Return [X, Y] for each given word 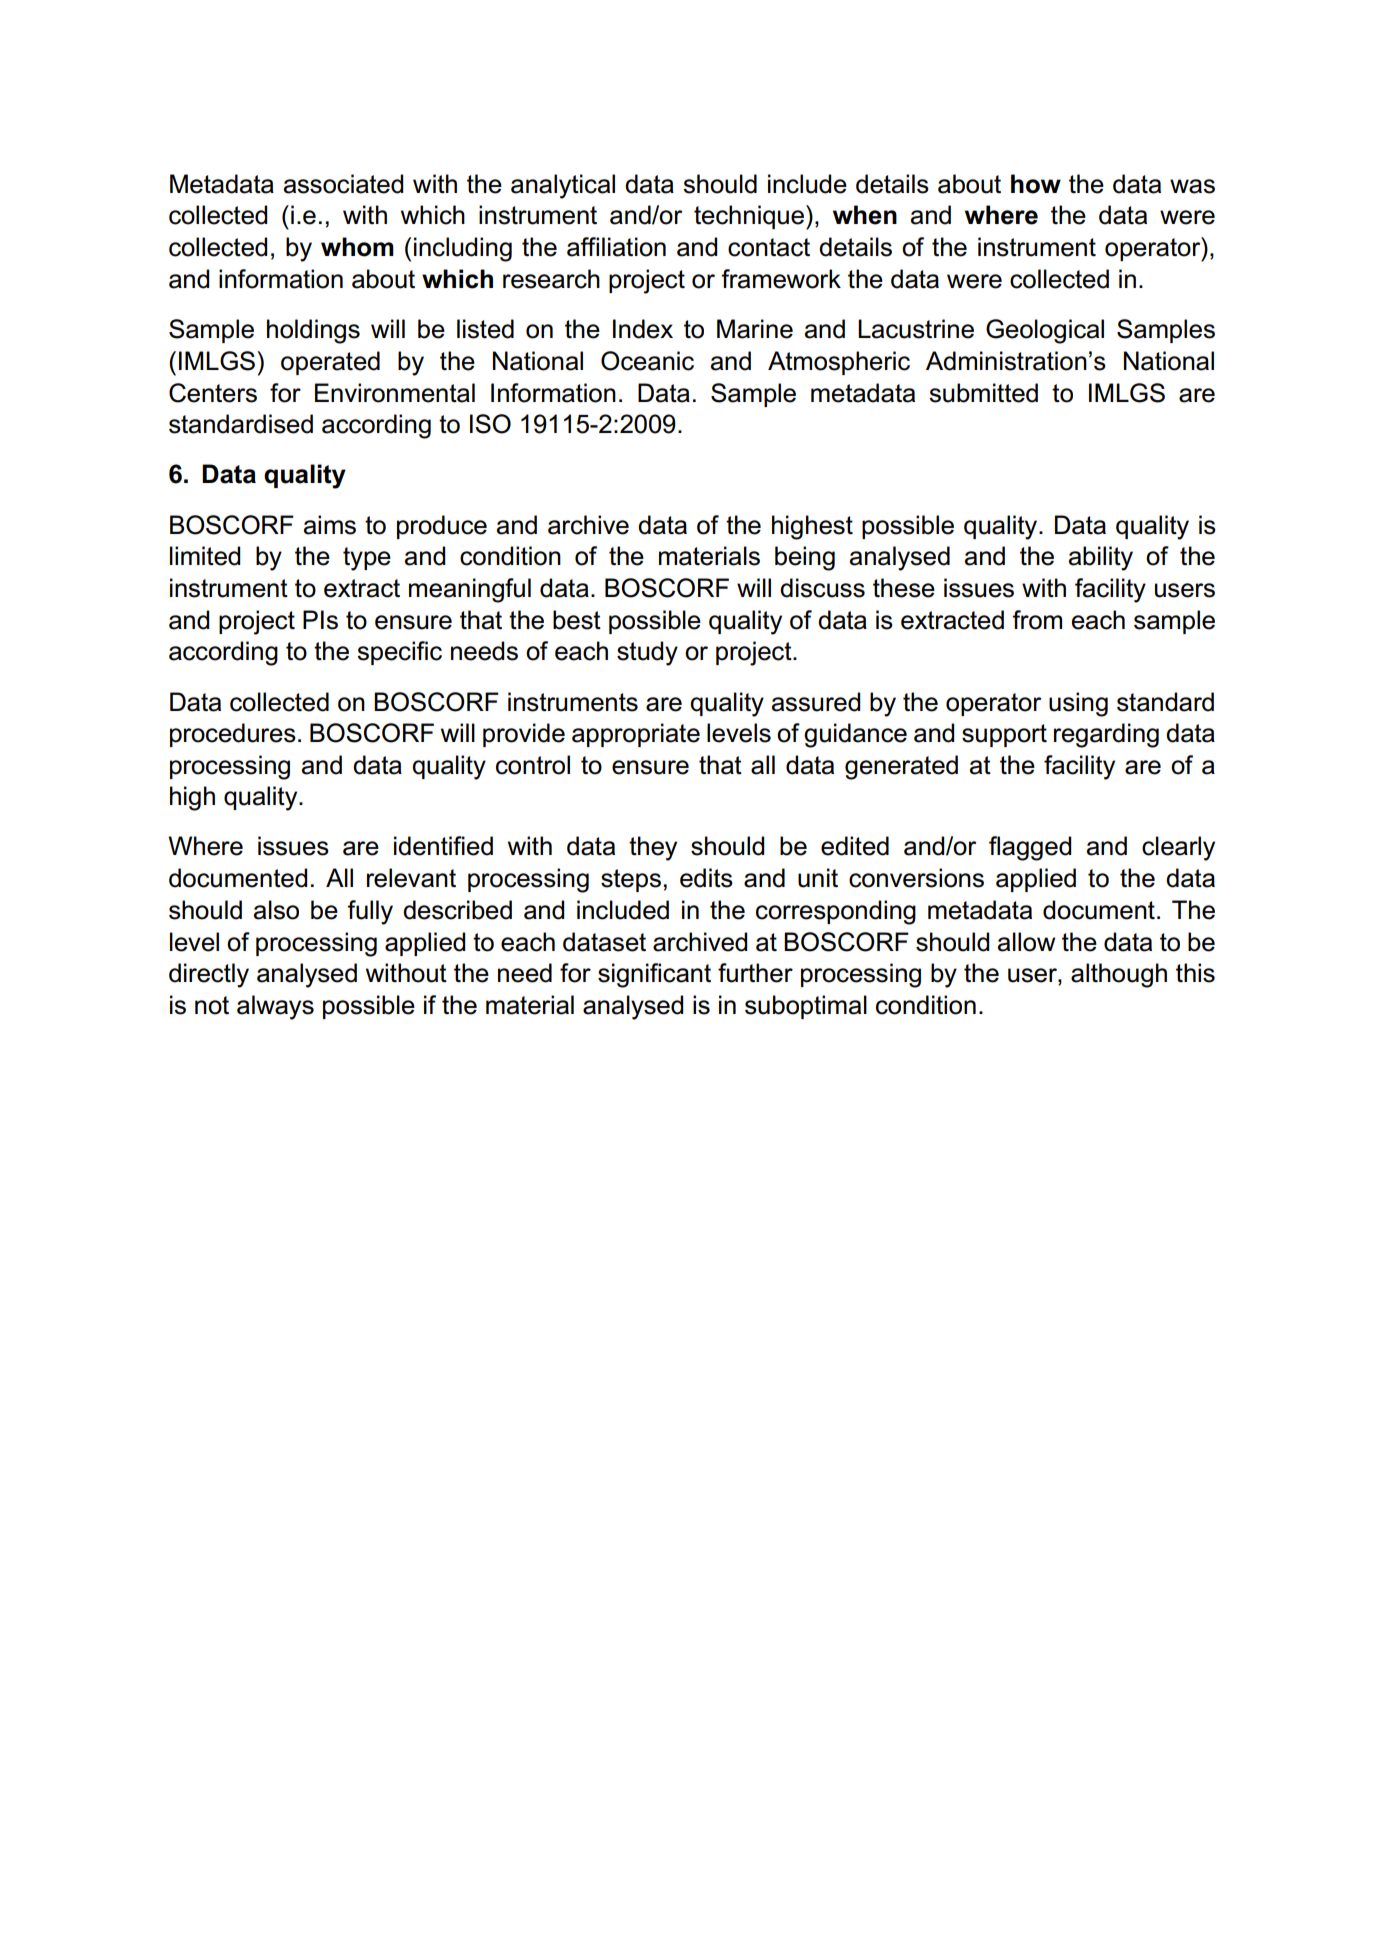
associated [343, 184]
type [367, 559]
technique [749, 217]
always [275, 1007]
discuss [822, 588]
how [1036, 184]
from [1037, 620]
